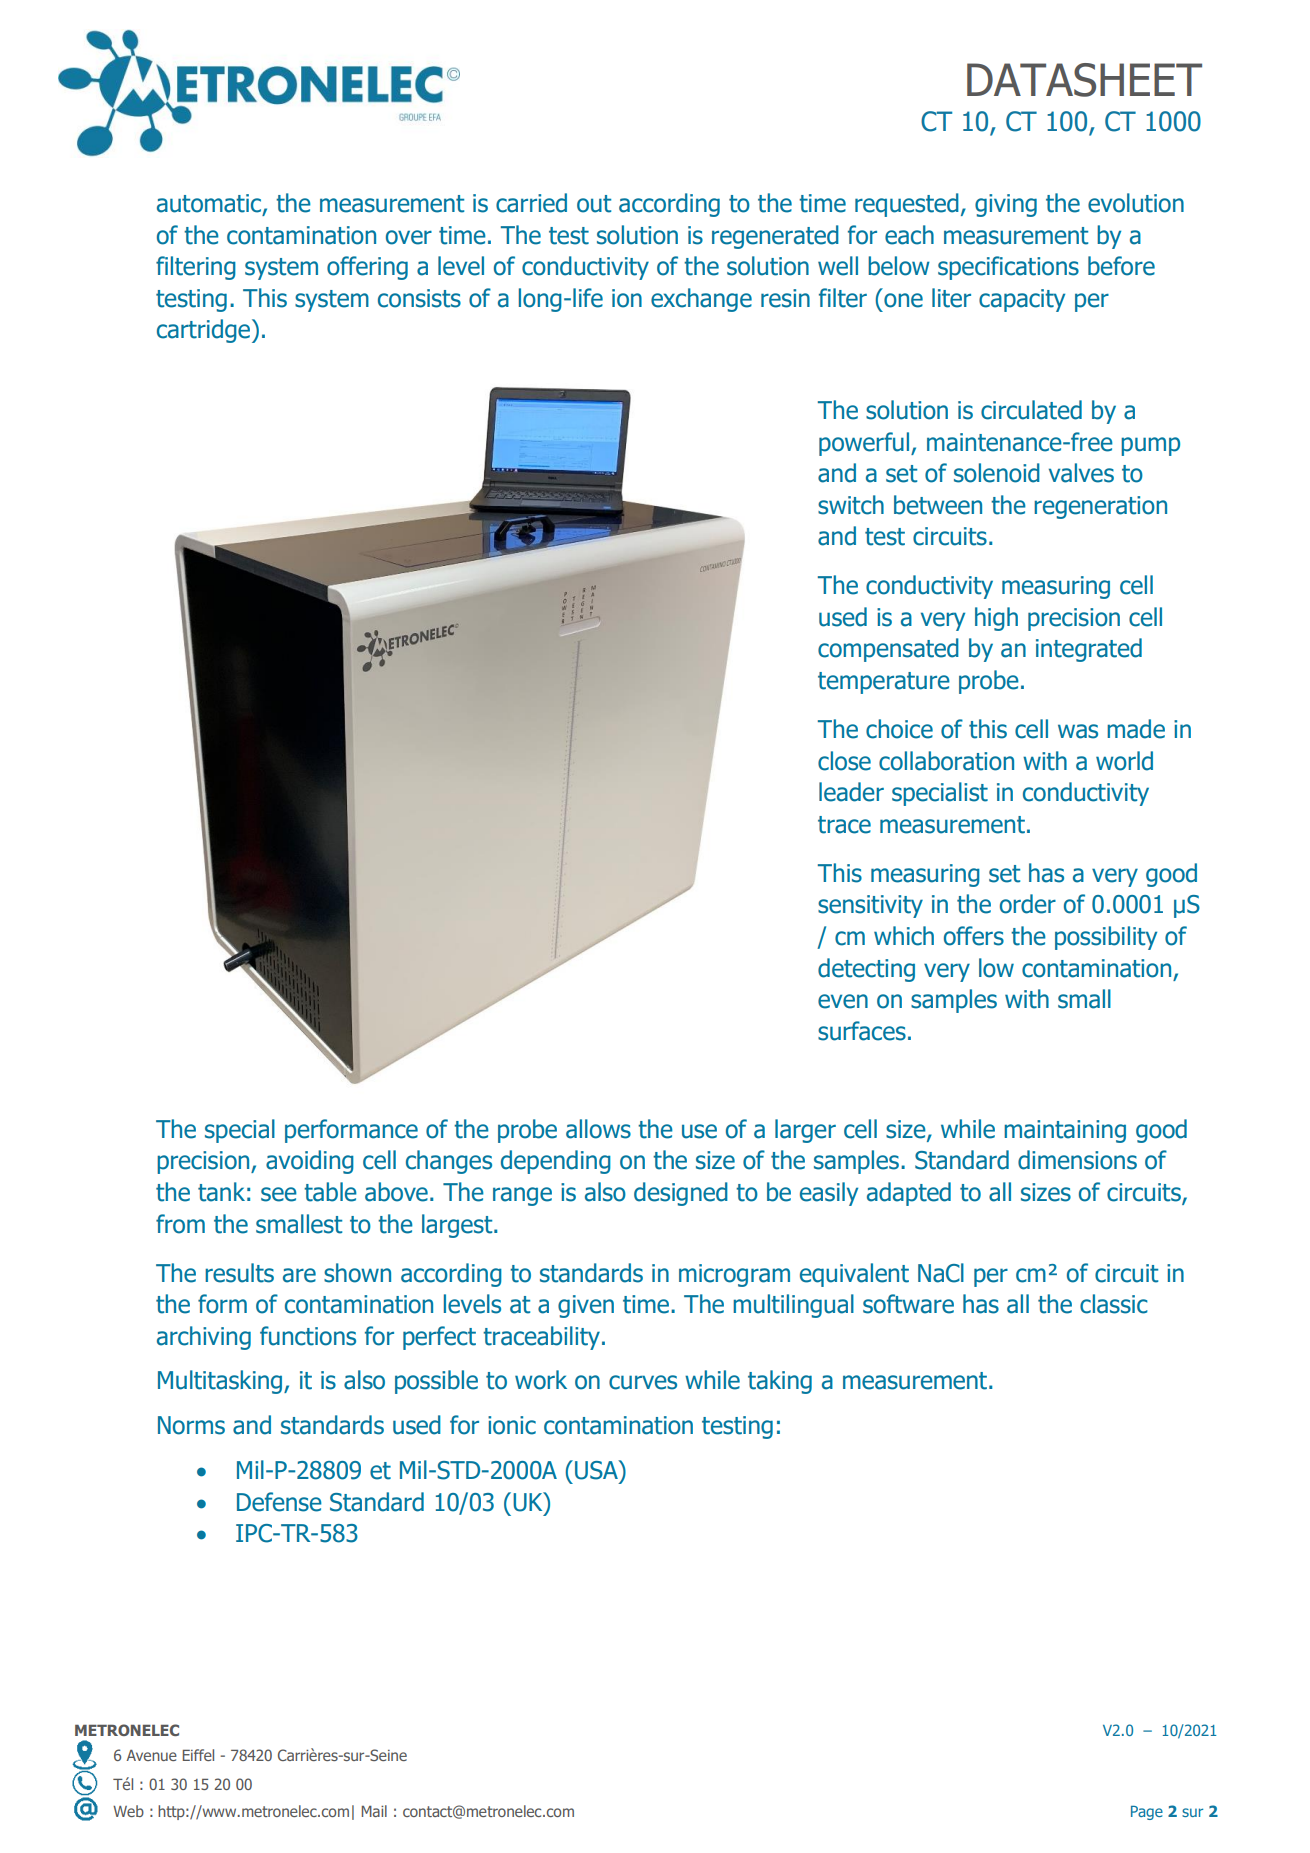 This screenshot has height=1853, width=1310. Describe the element at coordinates (1084, 80) in the screenshot. I see `DATASHEET` at that location.
